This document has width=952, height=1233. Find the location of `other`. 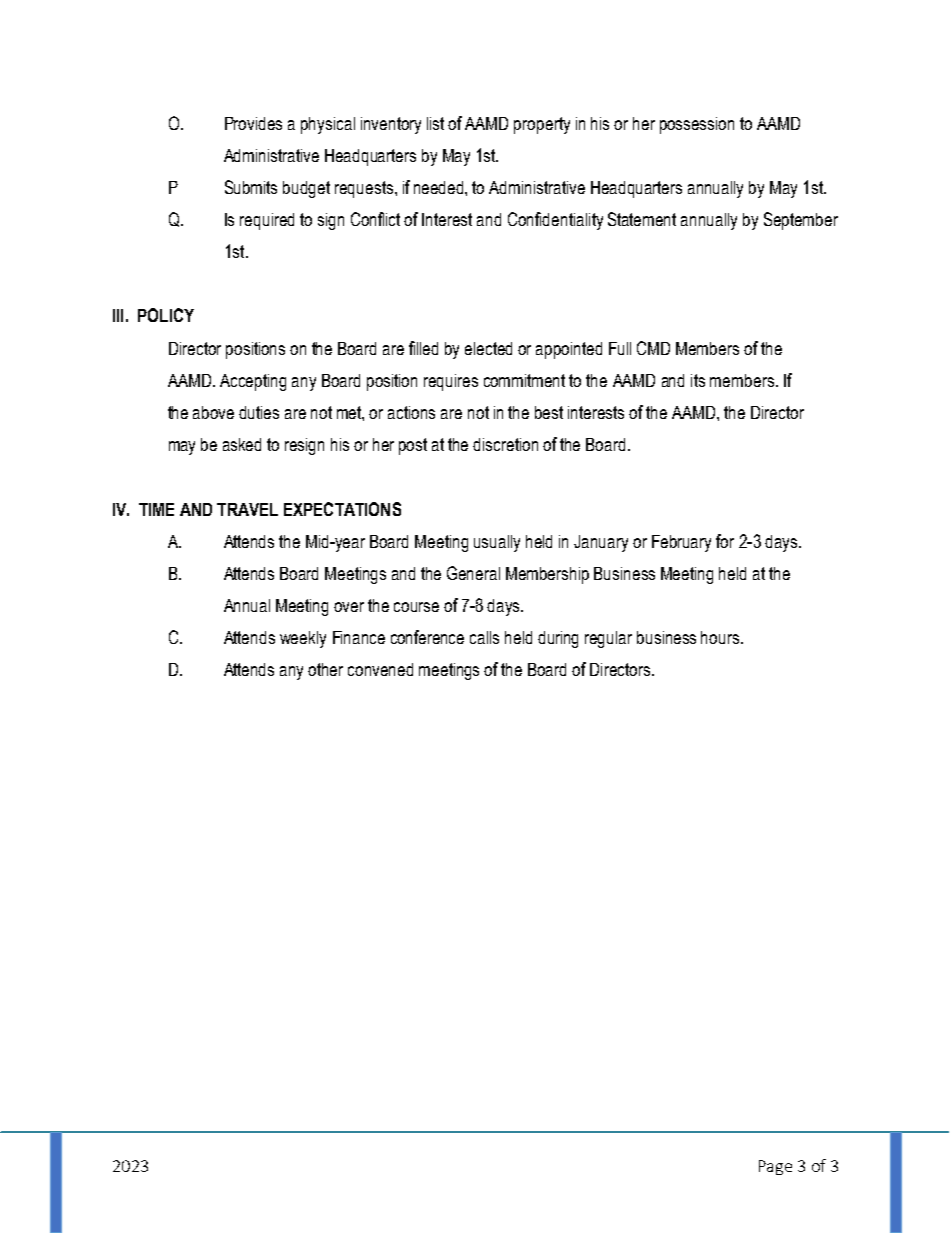

other is located at coordinates (325, 669).
